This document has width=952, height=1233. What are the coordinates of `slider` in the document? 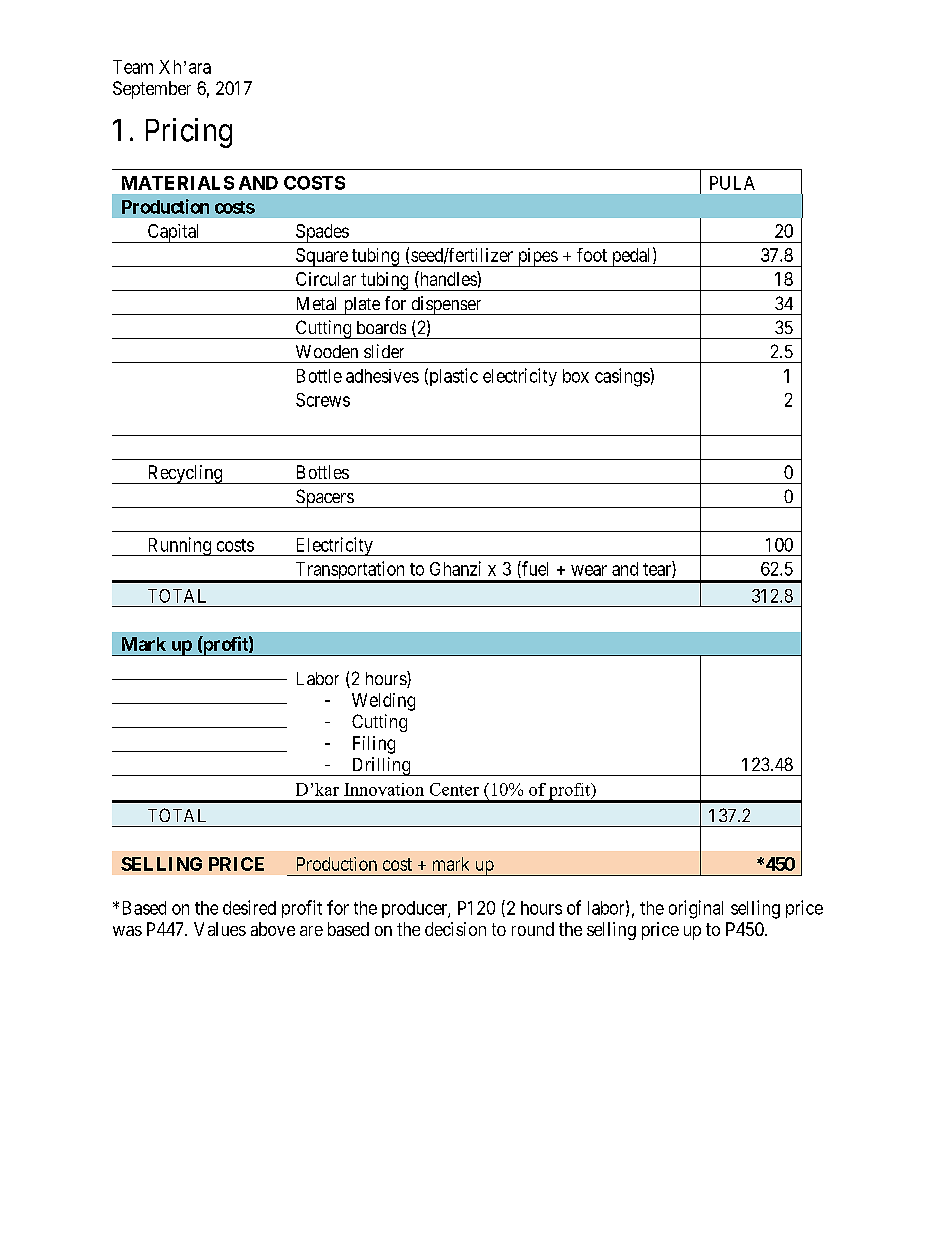 It's located at (384, 351).
